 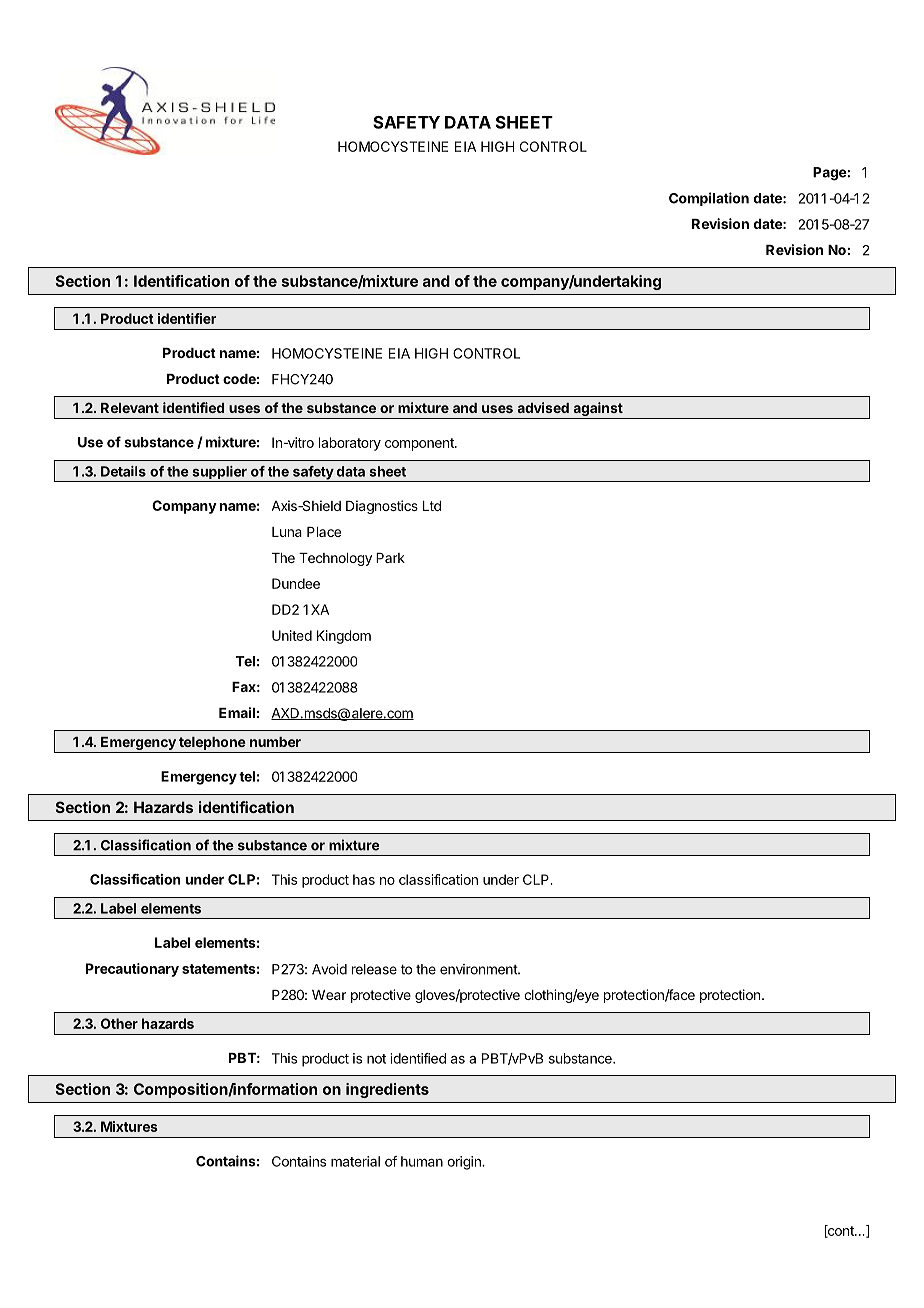 What do you see at coordinates (355, 1161) in the document?
I see `material` at bounding box center [355, 1161].
